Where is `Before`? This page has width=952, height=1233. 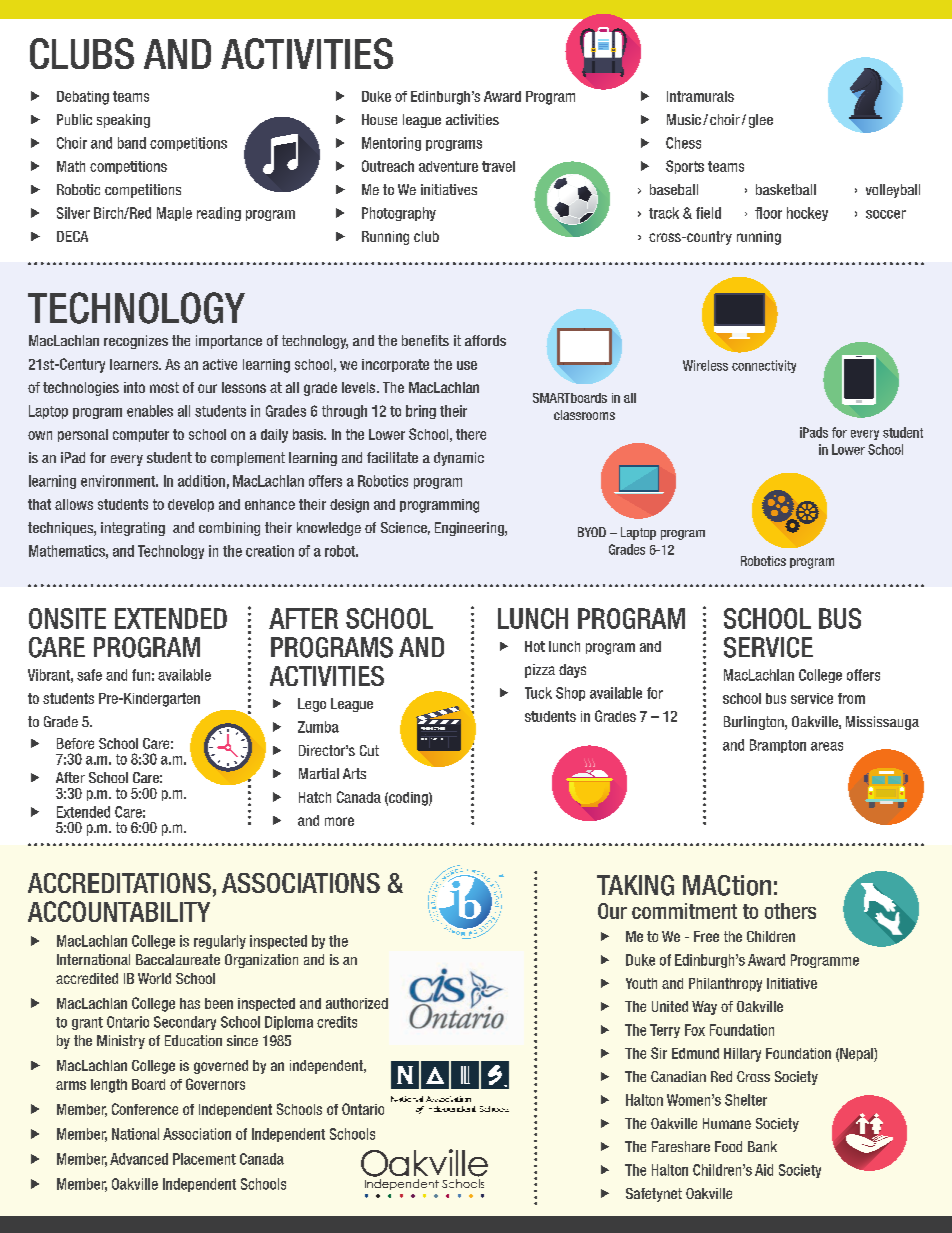
Before is located at coordinates (75, 743).
